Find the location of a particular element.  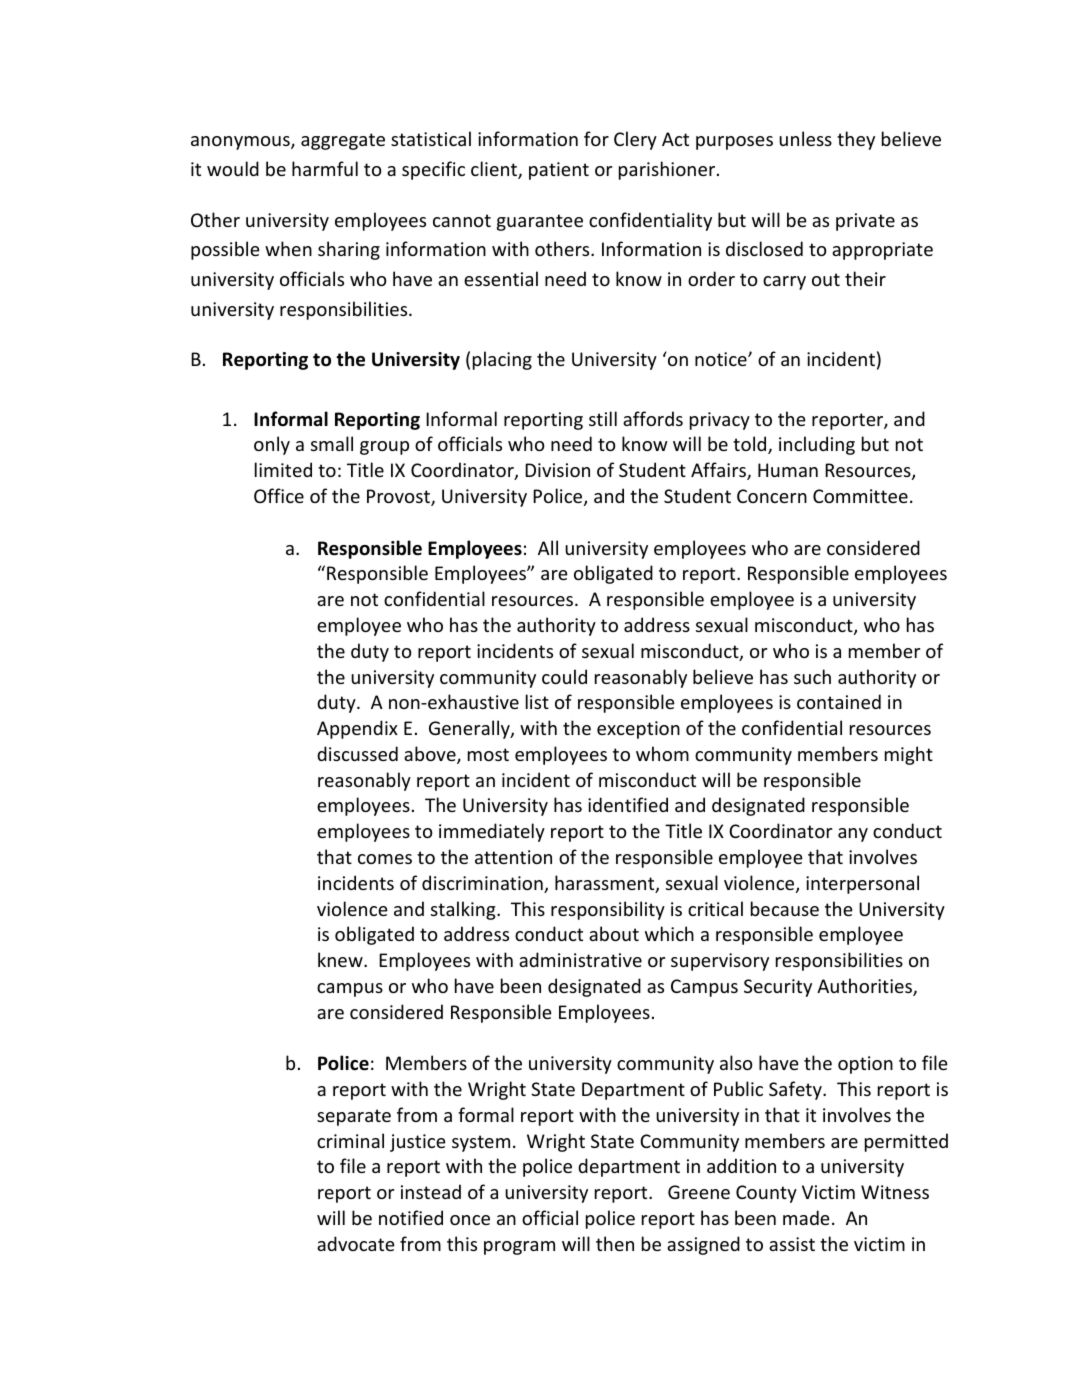

could is located at coordinates (564, 676).
